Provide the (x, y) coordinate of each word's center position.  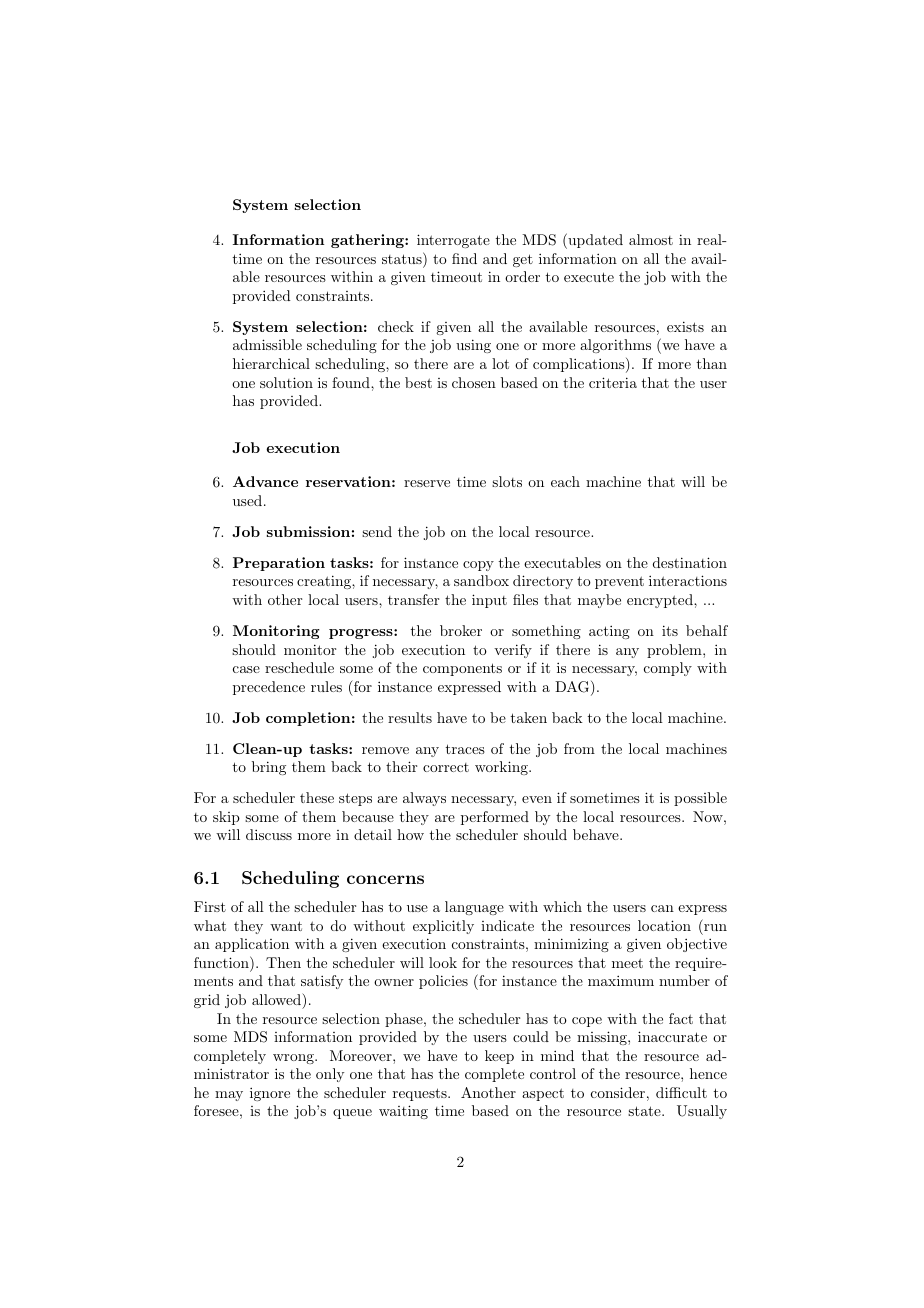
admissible (267, 344)
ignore (270, 1094)
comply (668, 669)
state (645, 1111)
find (464, 258)
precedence (269, 688)
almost (651, 239)
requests (421, 1094)
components (462, 669)
